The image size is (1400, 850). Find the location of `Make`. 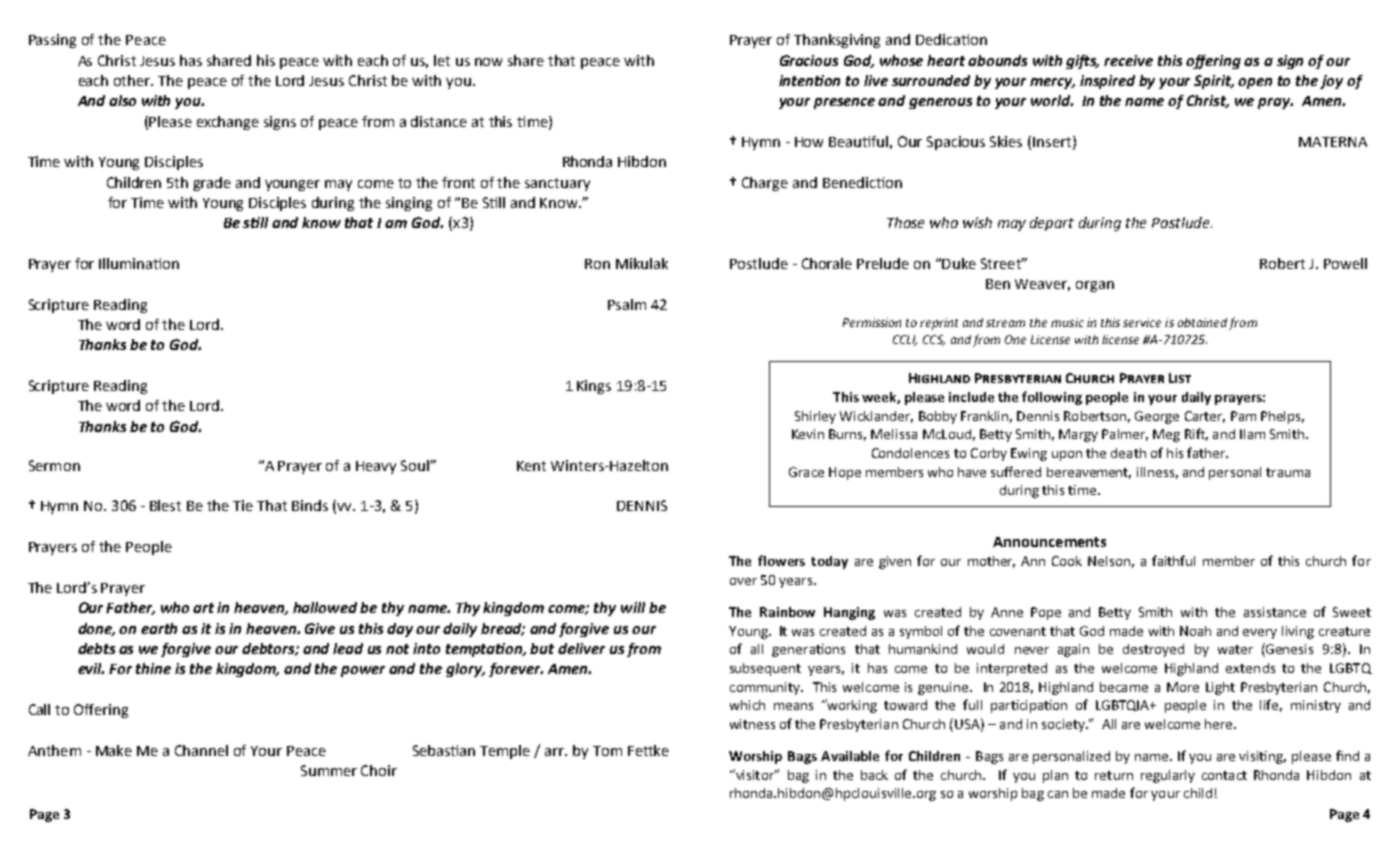

Make is located at coordinates (114, 750).
